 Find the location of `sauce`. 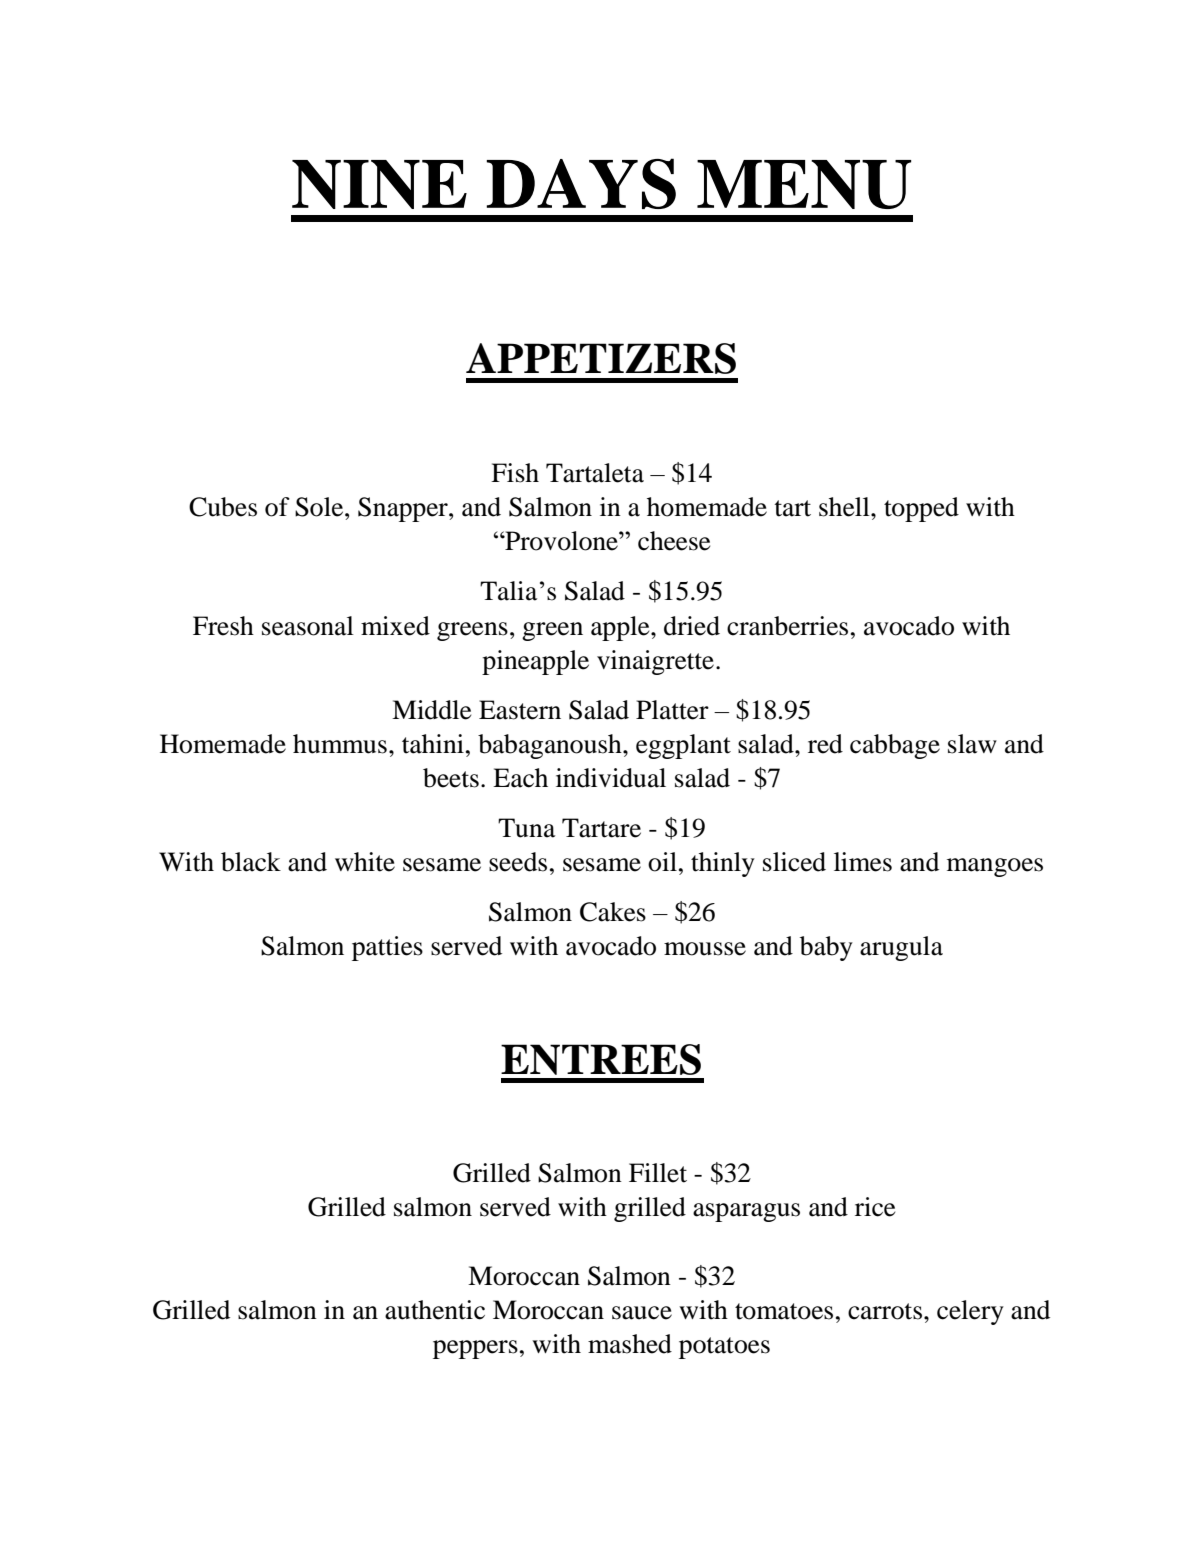

sauce is located at coordinates (642, 1313).
